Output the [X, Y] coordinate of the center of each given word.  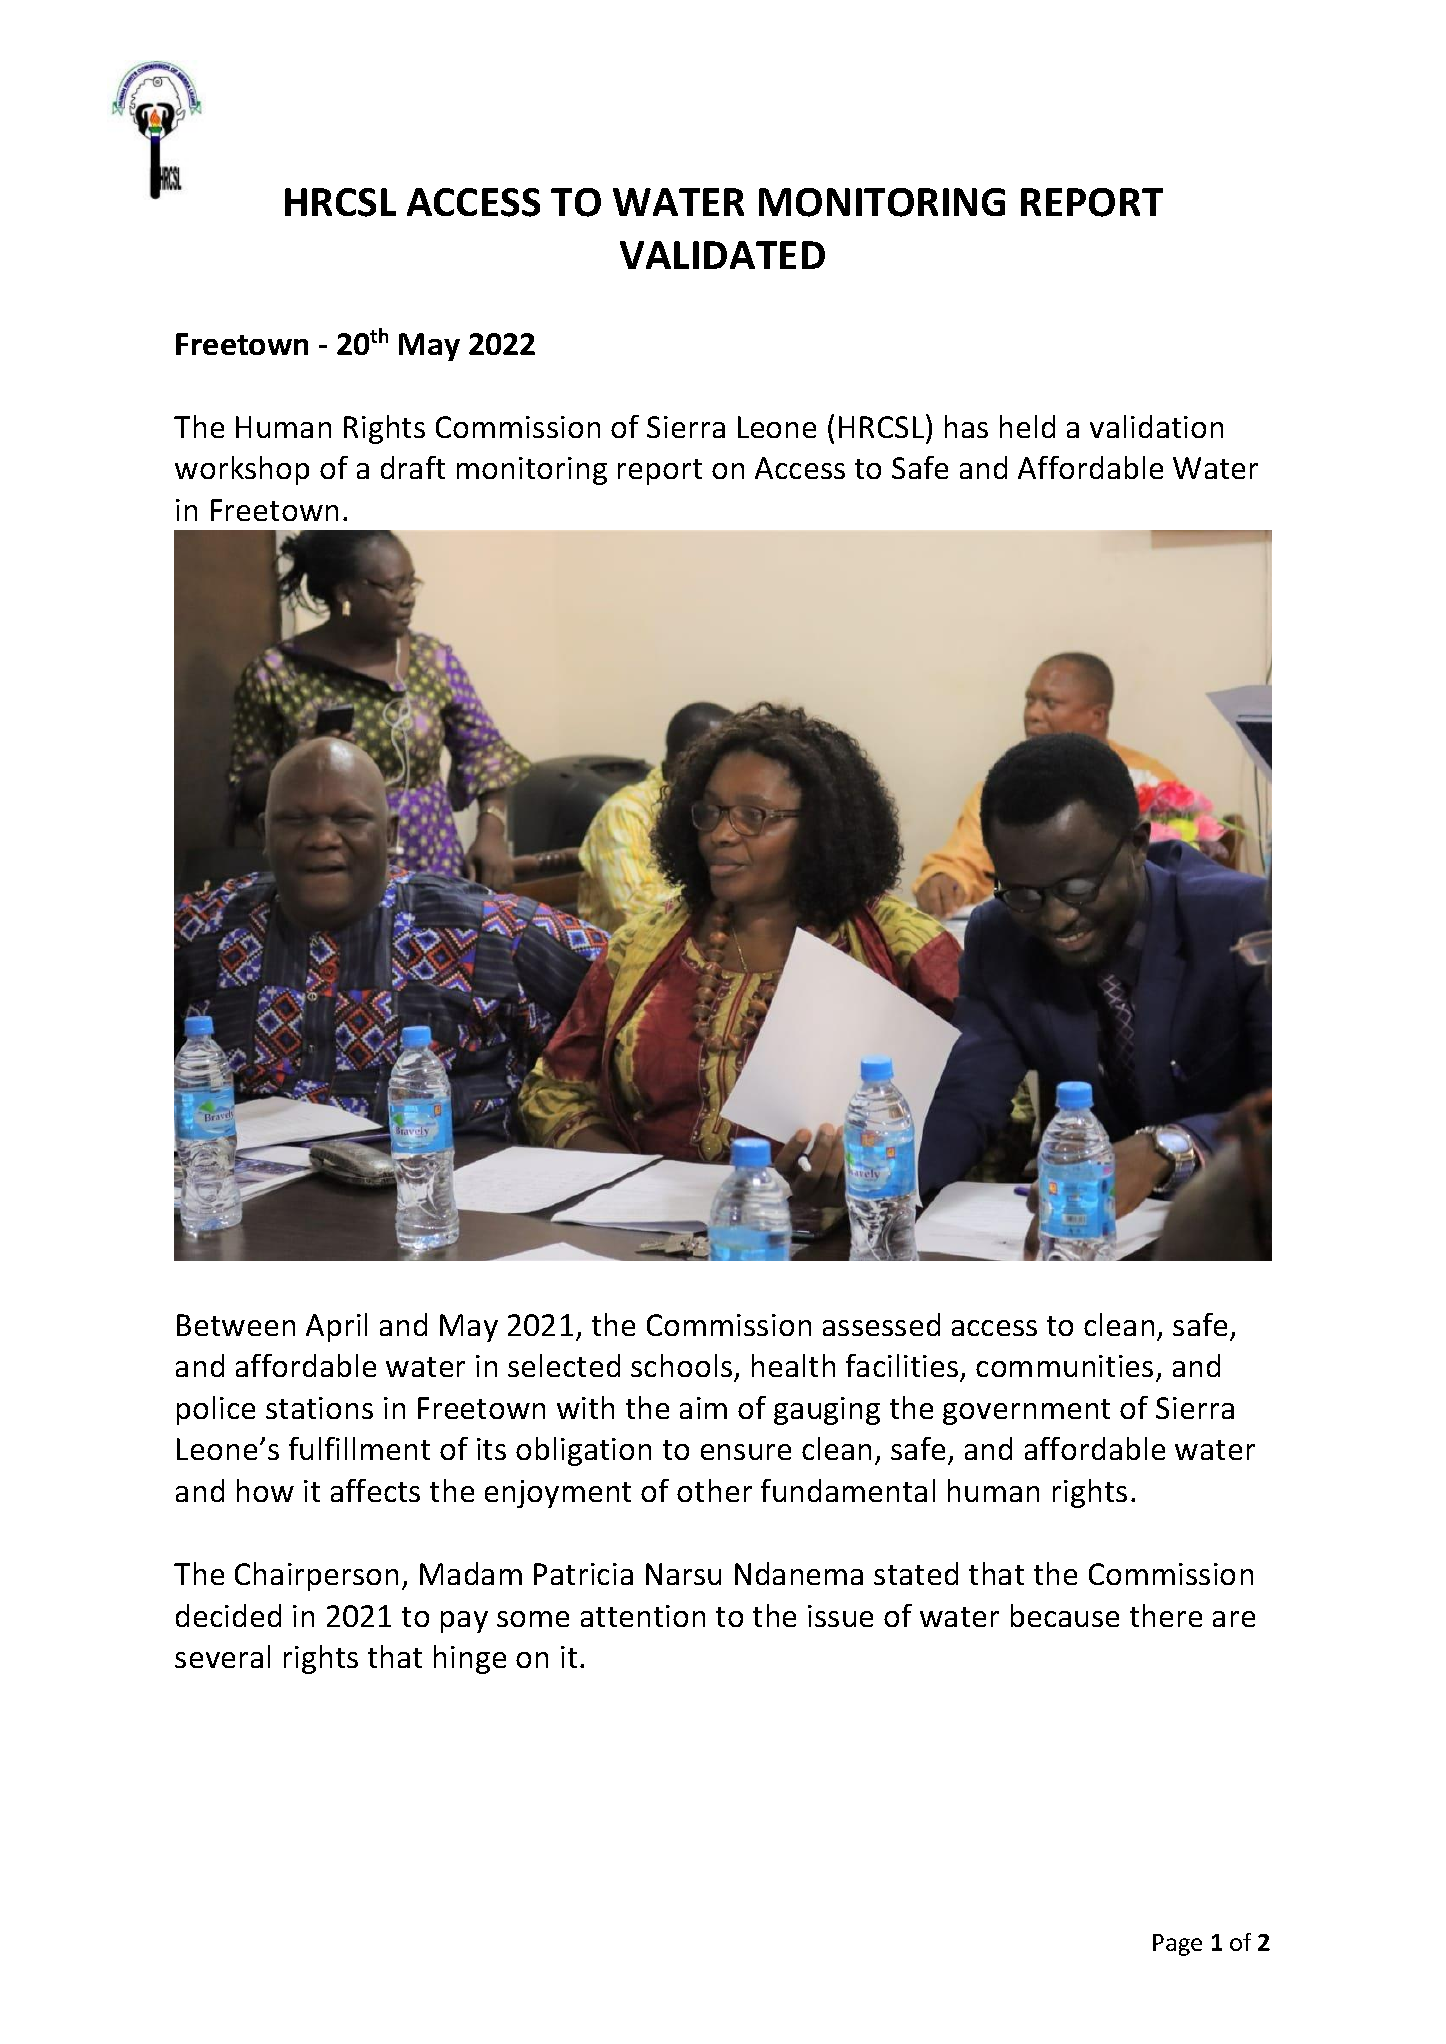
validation [1156, 426]
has [966, 426]
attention [643, 1616]
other [714, 1490]
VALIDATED [722, 255]
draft [413, 467]
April [336, 1327]
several [222, 1656]
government [1026, 1412]
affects [375, 1490]
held [1027, 426]
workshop [242, 470]
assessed [881, 1324]
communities [1064, 1366]
